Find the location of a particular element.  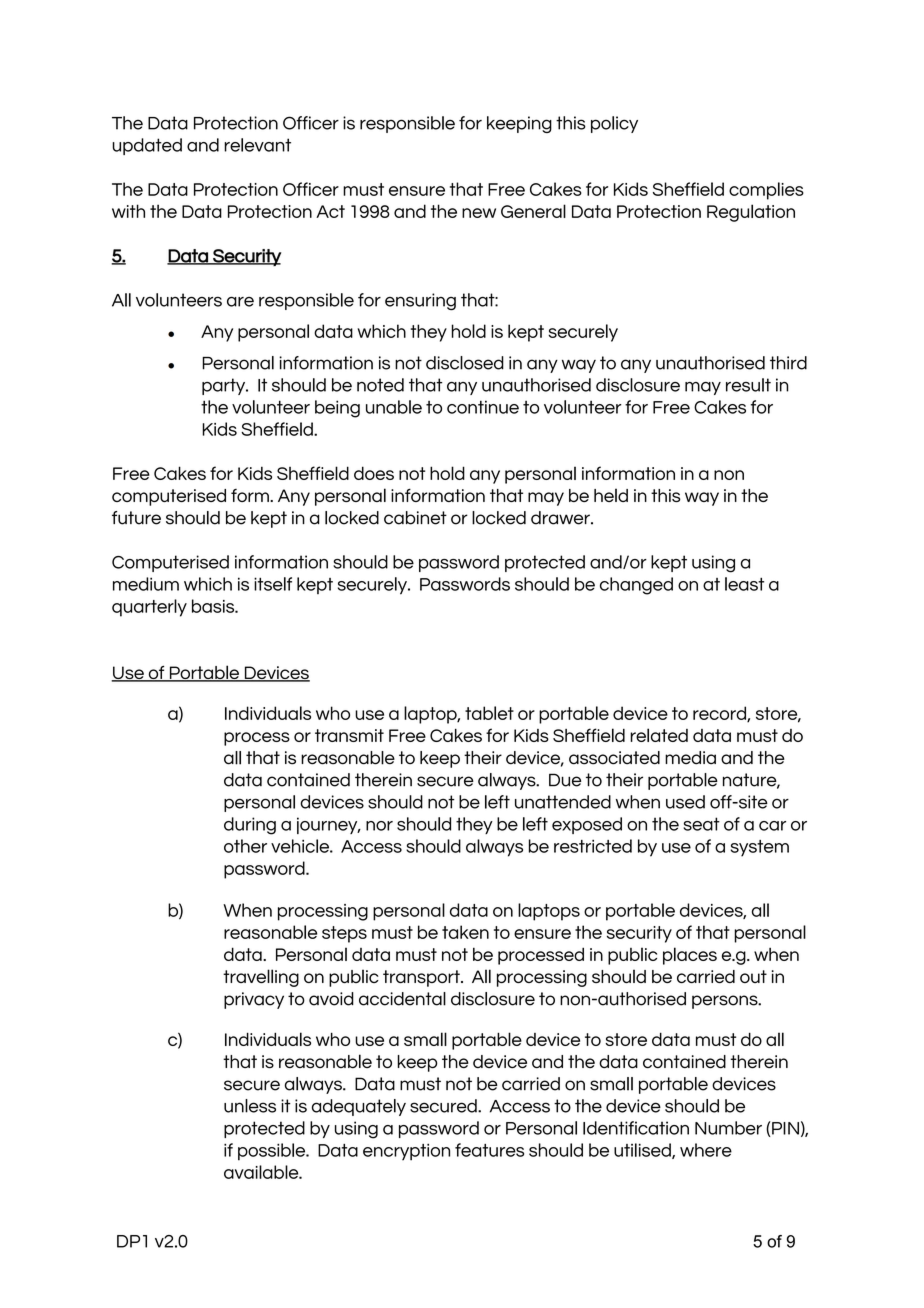

held is located at coordinates (611, 495).
